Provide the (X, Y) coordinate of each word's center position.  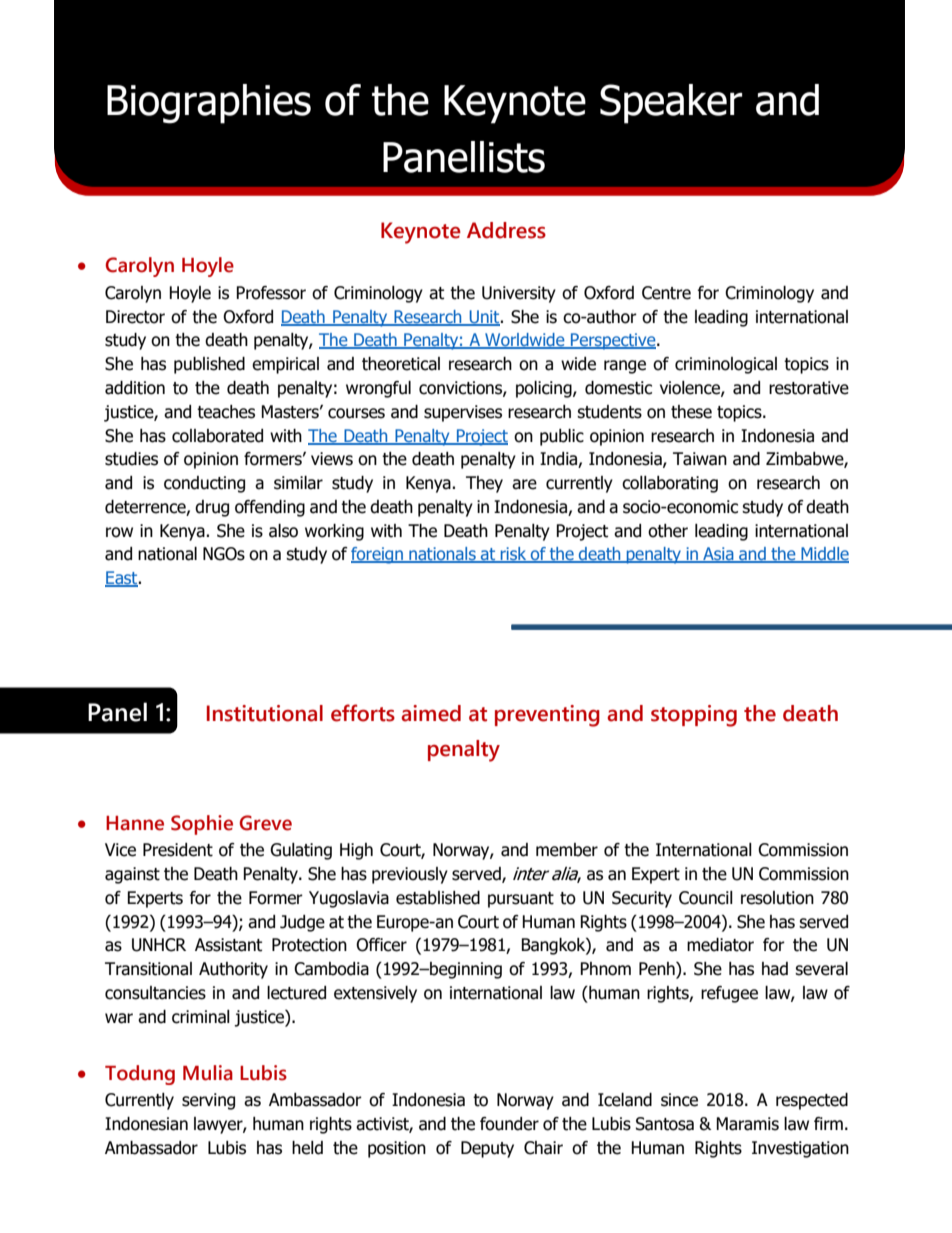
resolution (777, 898)
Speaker (671, 104)
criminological (726, 365)
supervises (463, 413)
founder (509, 1124)
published (209, 365)
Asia (718, 555)
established (438, 898)
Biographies (209, 104)
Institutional (265, 713)
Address (506, 230)
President (178, 850)
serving (208, 1101)
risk (513, 555)
